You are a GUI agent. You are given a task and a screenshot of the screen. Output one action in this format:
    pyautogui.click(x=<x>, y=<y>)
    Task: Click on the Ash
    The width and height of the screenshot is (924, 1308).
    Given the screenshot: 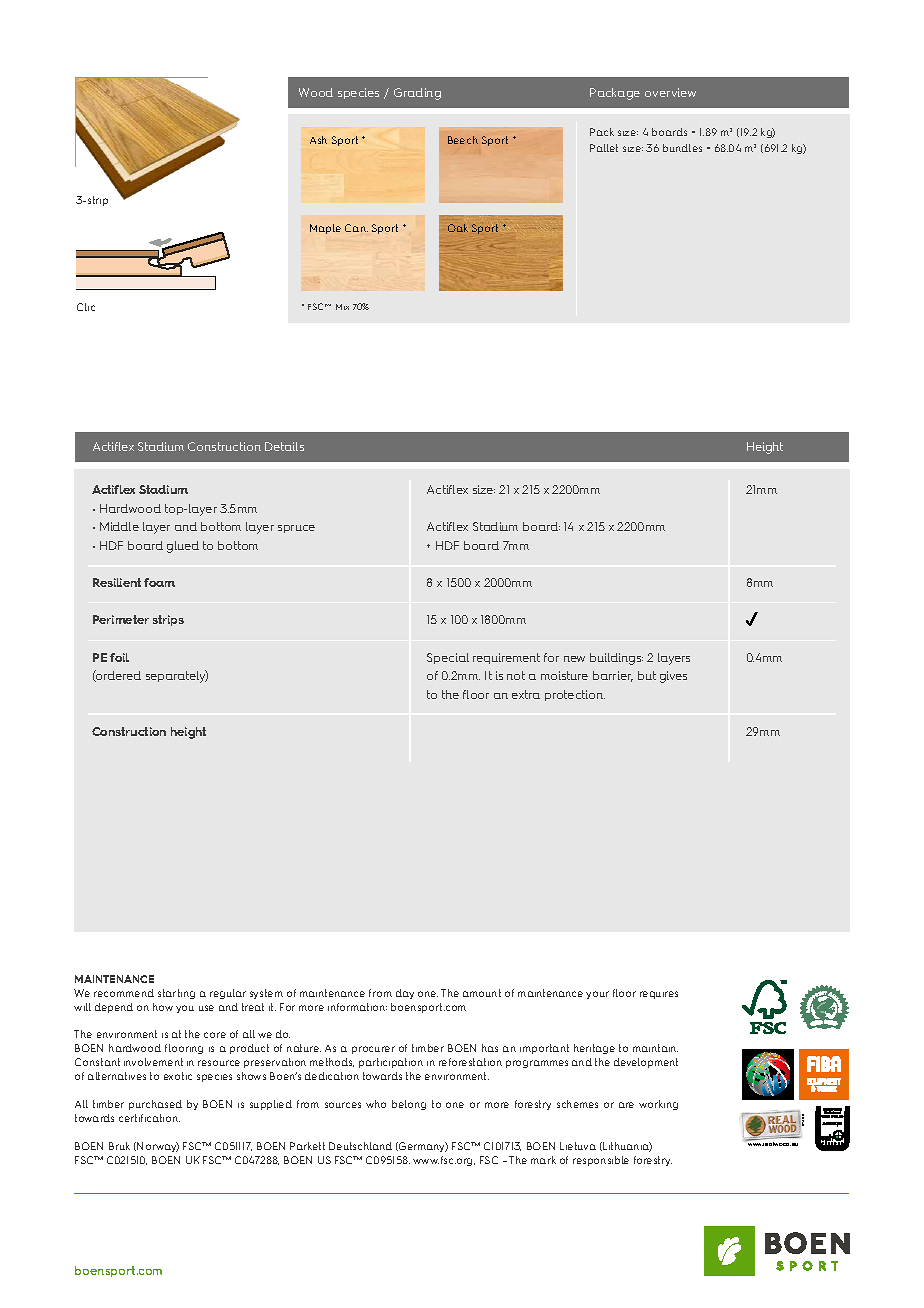 What is the action you would take?
    pyautogui.click(x=318, y=140)
